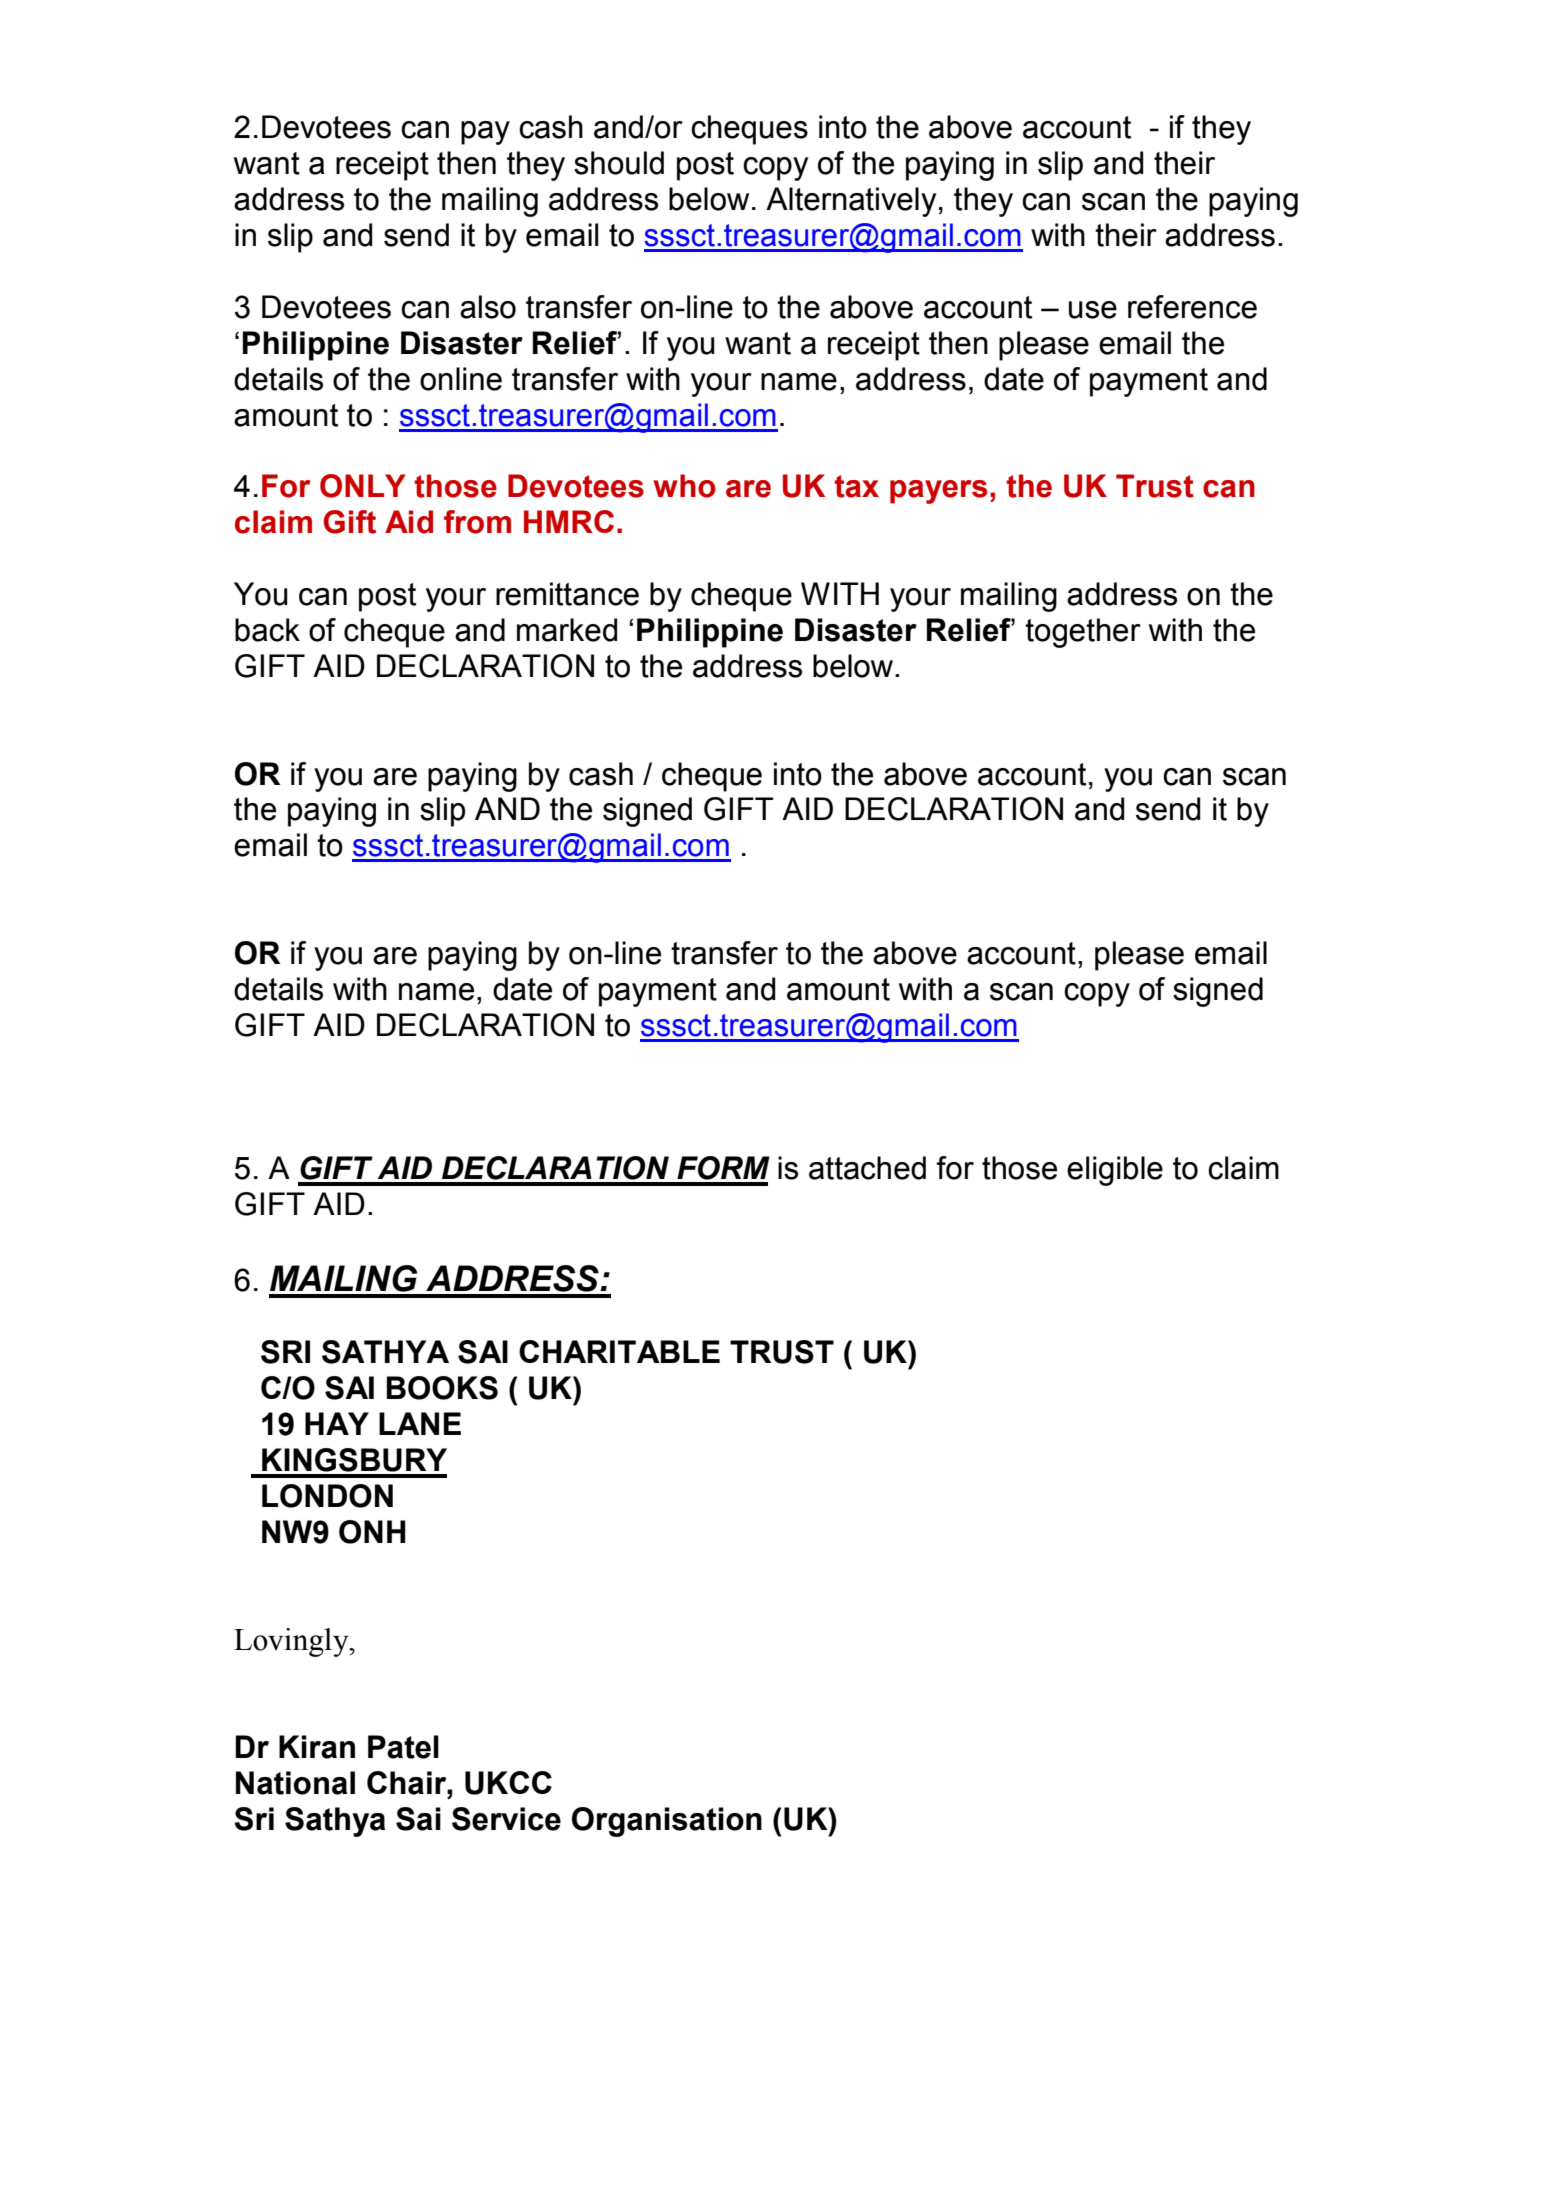 Image resolution: width=1549 pixels, height=2190 pixels. I want to click on Patel, so click(403, 1747).
